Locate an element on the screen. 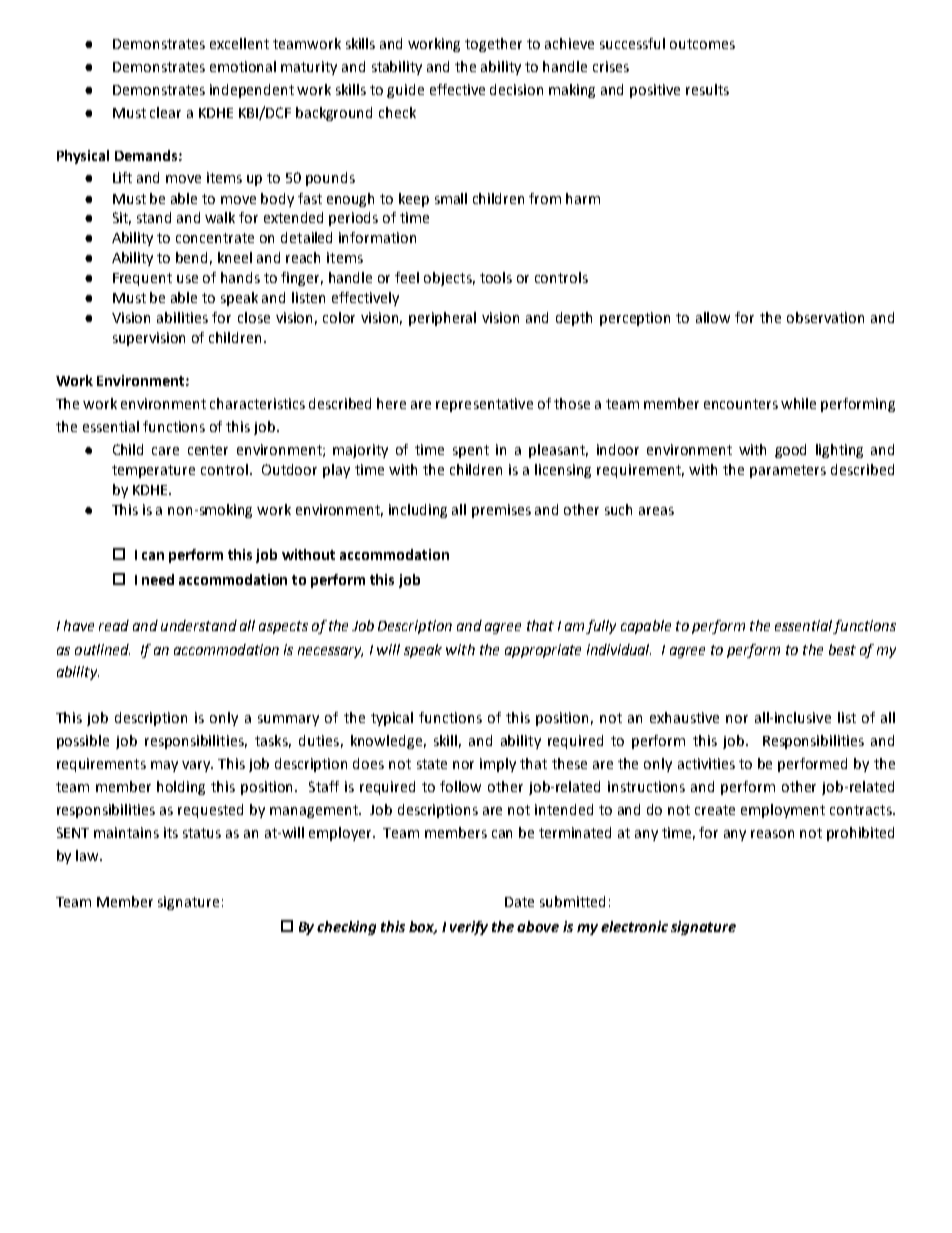 This screenshot has width=952, height=1233. peripheral is located at coordinates (442, 319).
